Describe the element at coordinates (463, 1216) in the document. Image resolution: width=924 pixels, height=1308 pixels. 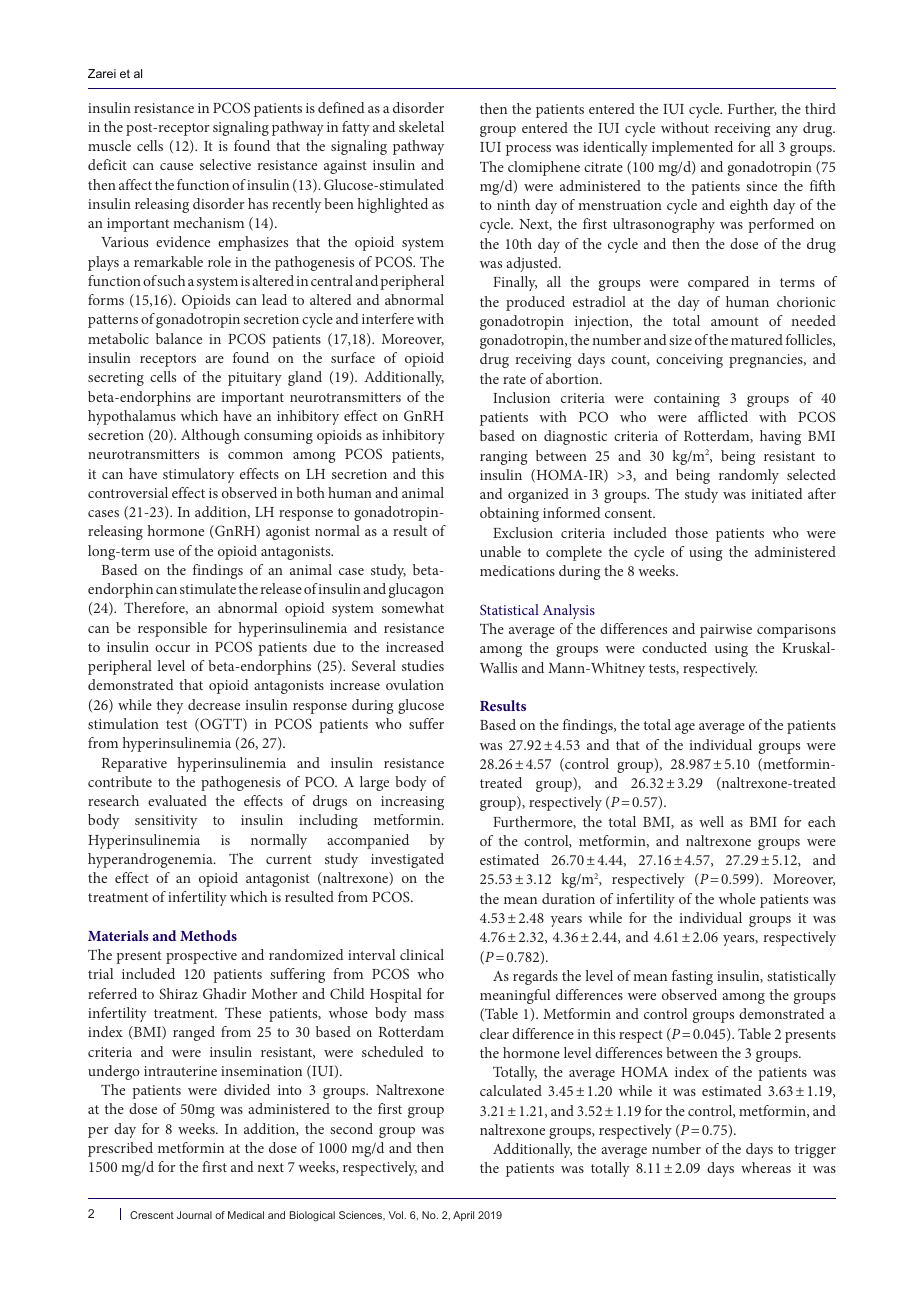
I see `April` at that location.
